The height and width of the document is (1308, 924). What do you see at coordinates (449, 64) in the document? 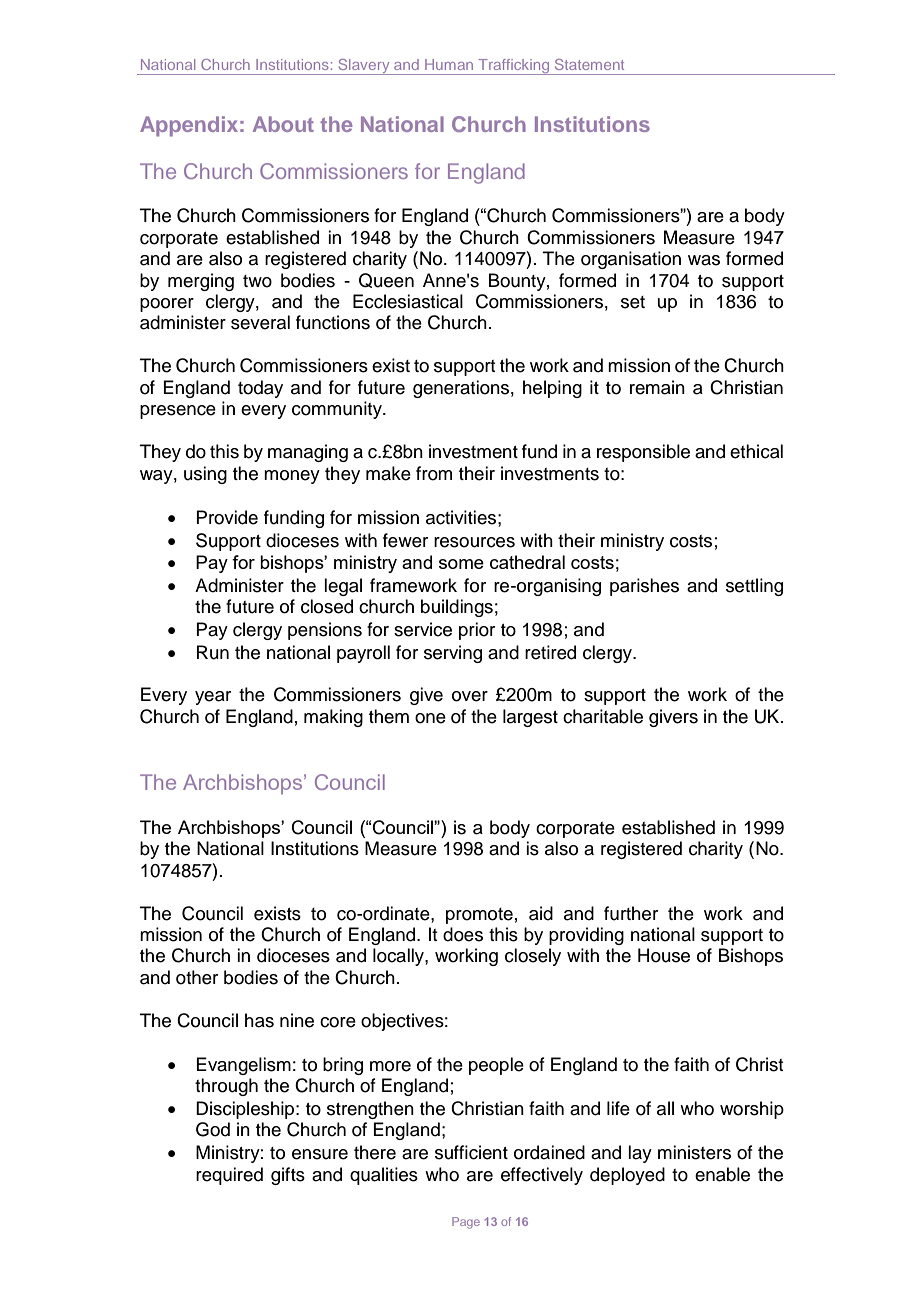
I see `Human` at bounding box center [449, 64].
